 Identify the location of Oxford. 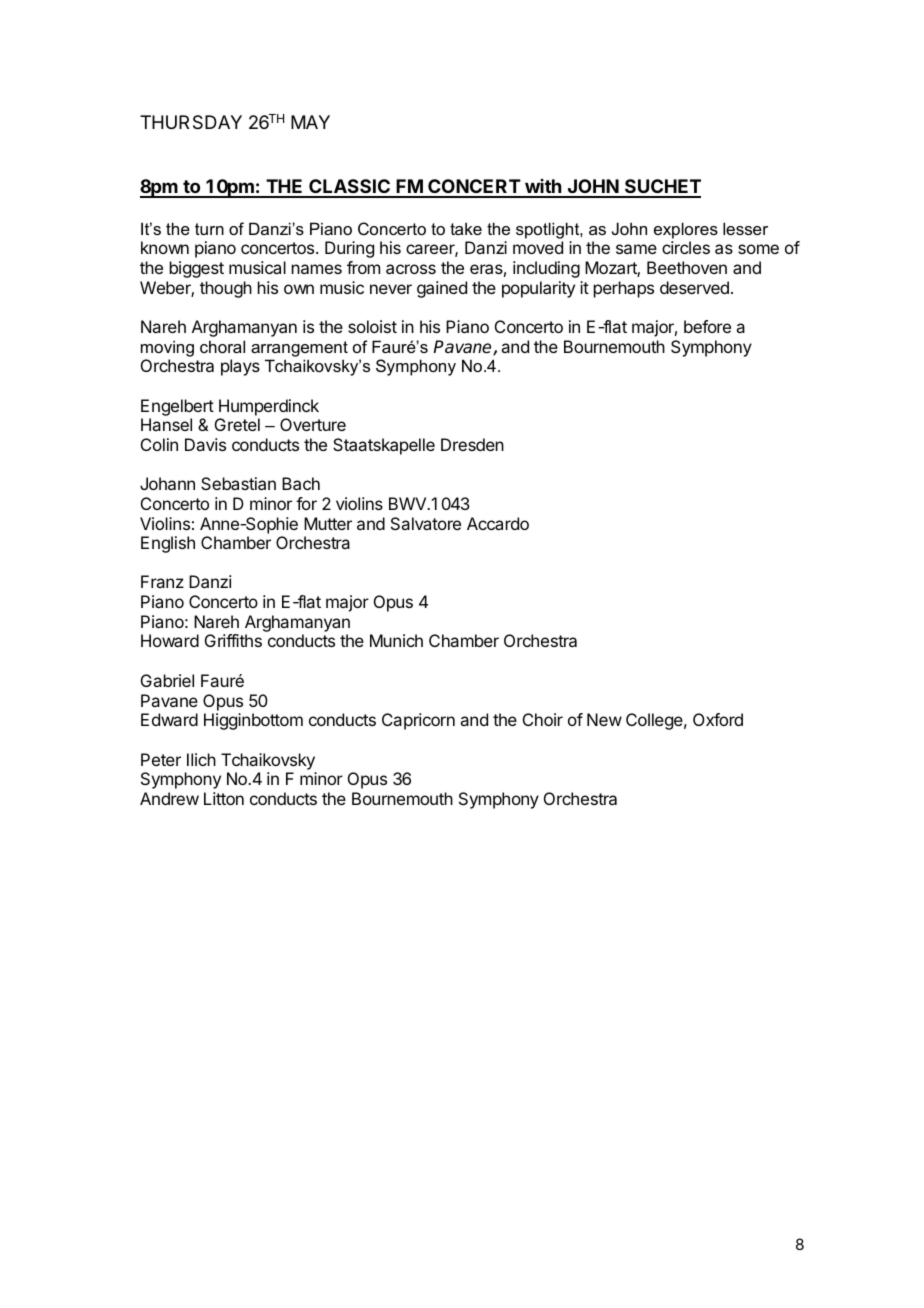
(718, 719).
